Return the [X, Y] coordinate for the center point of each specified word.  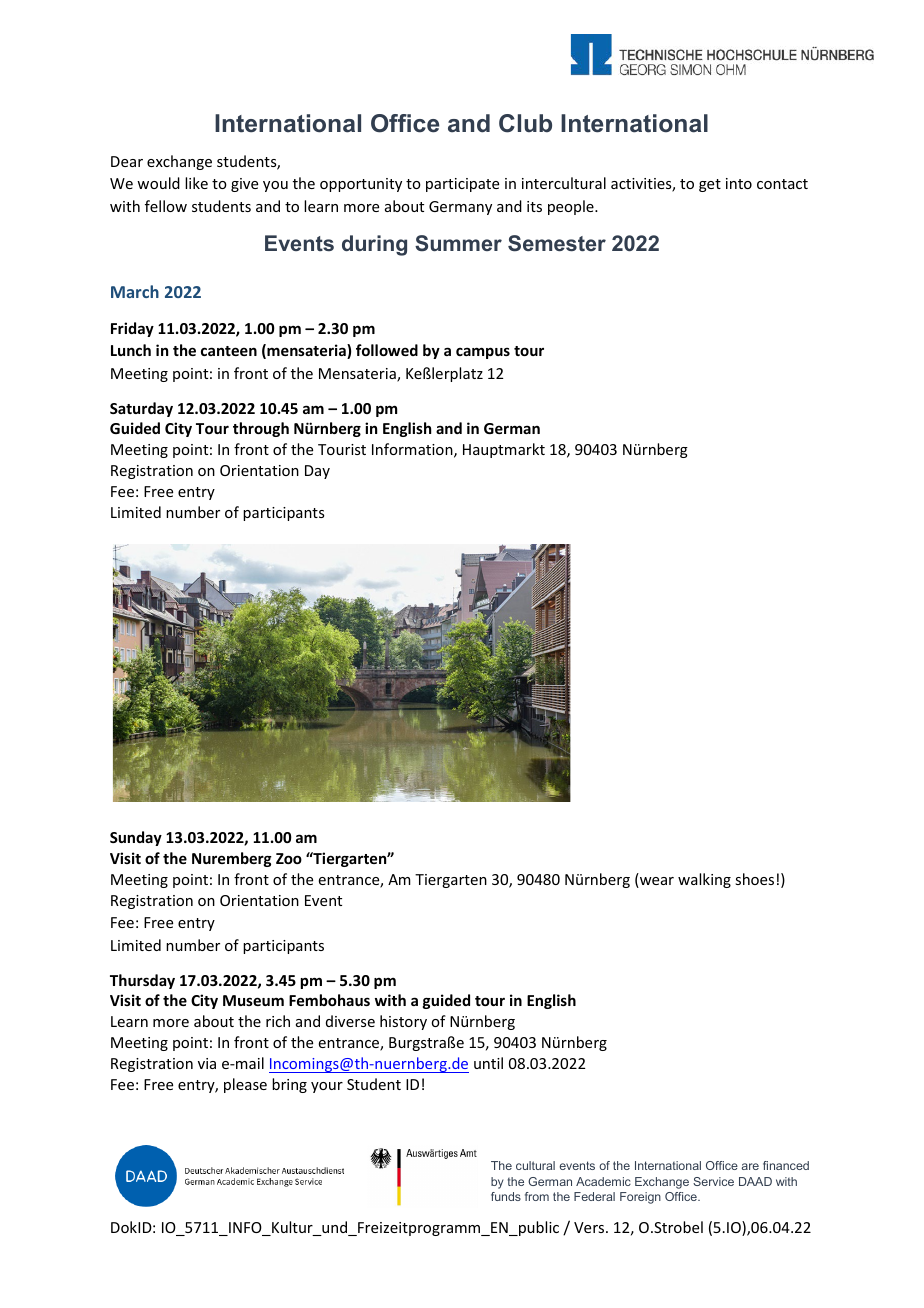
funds [506, 1196]
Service [713, 1181]
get [710, 185]
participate [462, 185]
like [196, 183]
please [245, 1085]
